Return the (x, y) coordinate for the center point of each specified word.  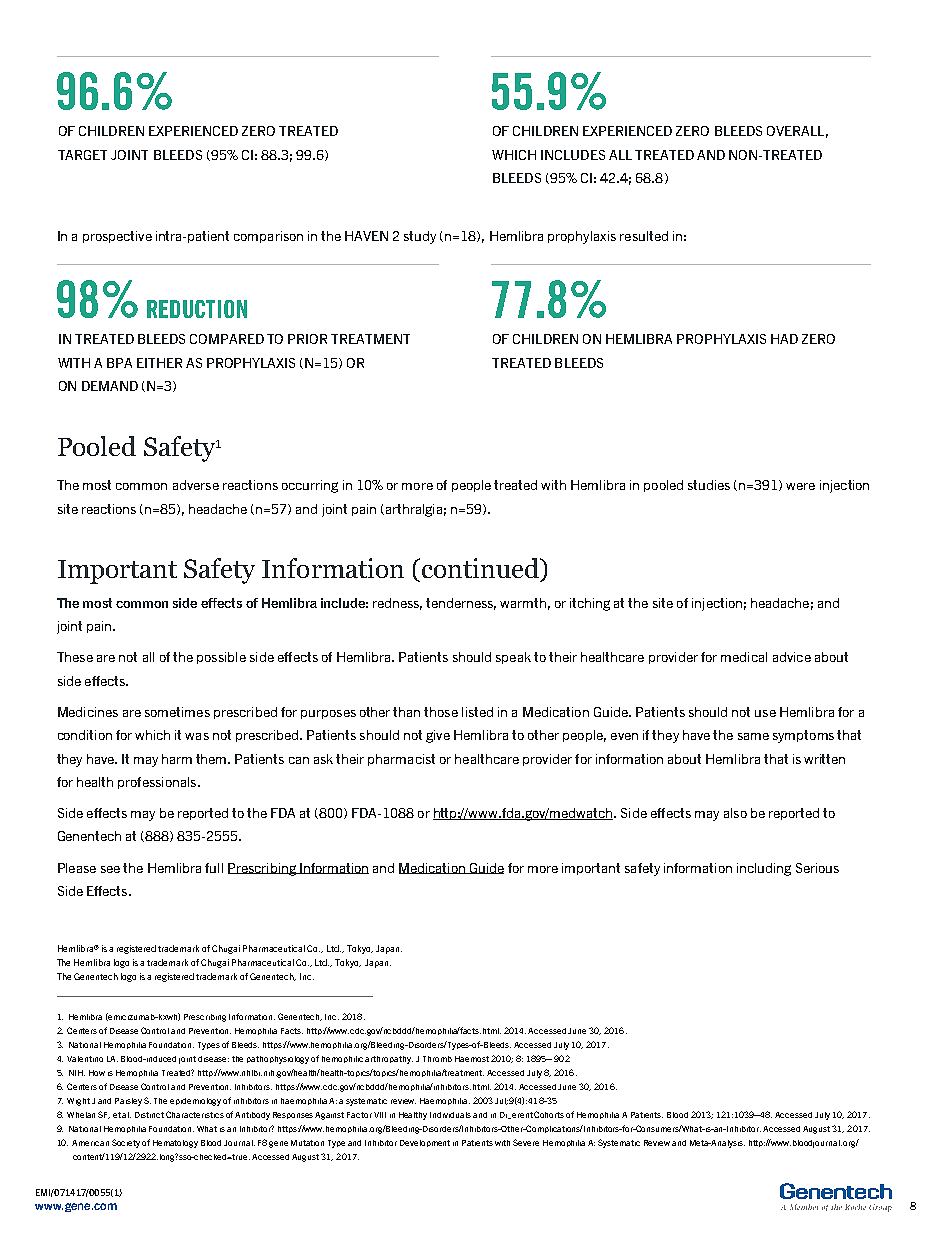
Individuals (450, 1115)
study (420, 237)
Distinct (149, 1115)
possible (221, 658)
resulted (644, 236)
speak (513, 658)
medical (744, 657)
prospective (117, 237)
